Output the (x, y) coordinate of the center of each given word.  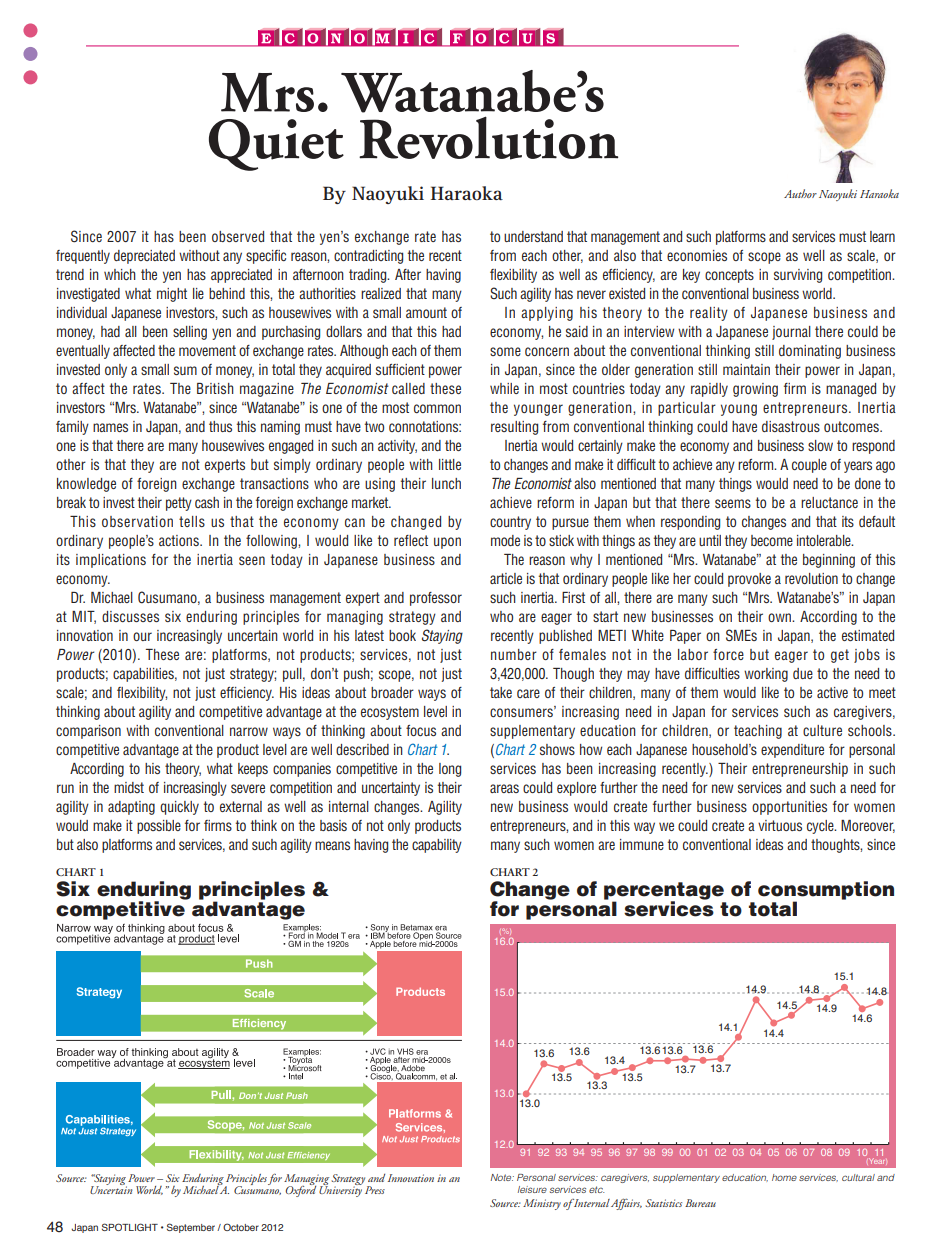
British (215, 388)
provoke (749, 580)
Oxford (300, 1190)
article (506, 578)
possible (159, 827)
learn (882, 236)
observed (238, 236)
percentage (664, 892)
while (504, 388)
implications (111, 561)
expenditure (792, 751)
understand (533, 236)
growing (755, 390)
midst (129, 787)
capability (437, 846)
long (450, 770)
